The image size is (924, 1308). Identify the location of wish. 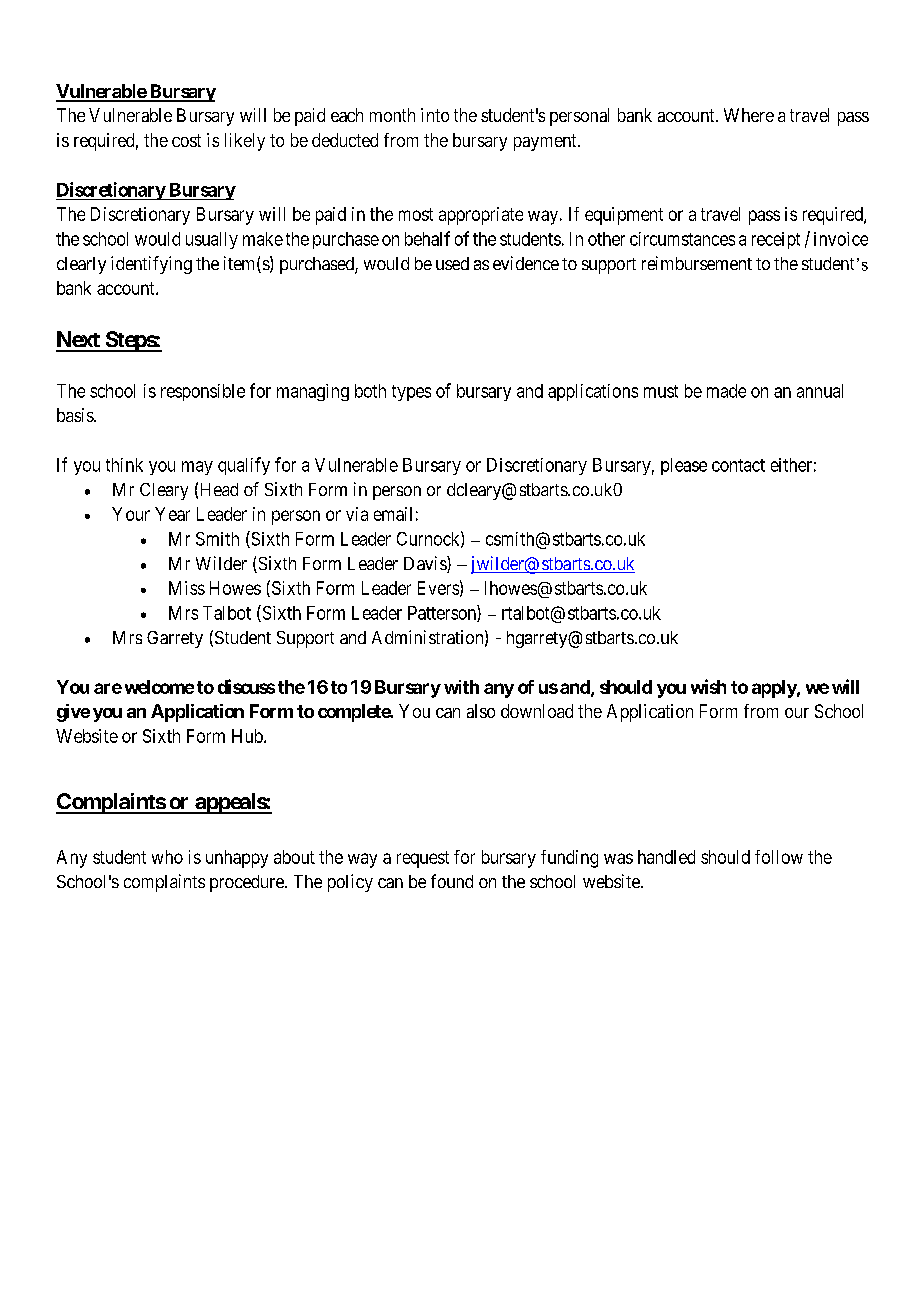
(708, 686).
